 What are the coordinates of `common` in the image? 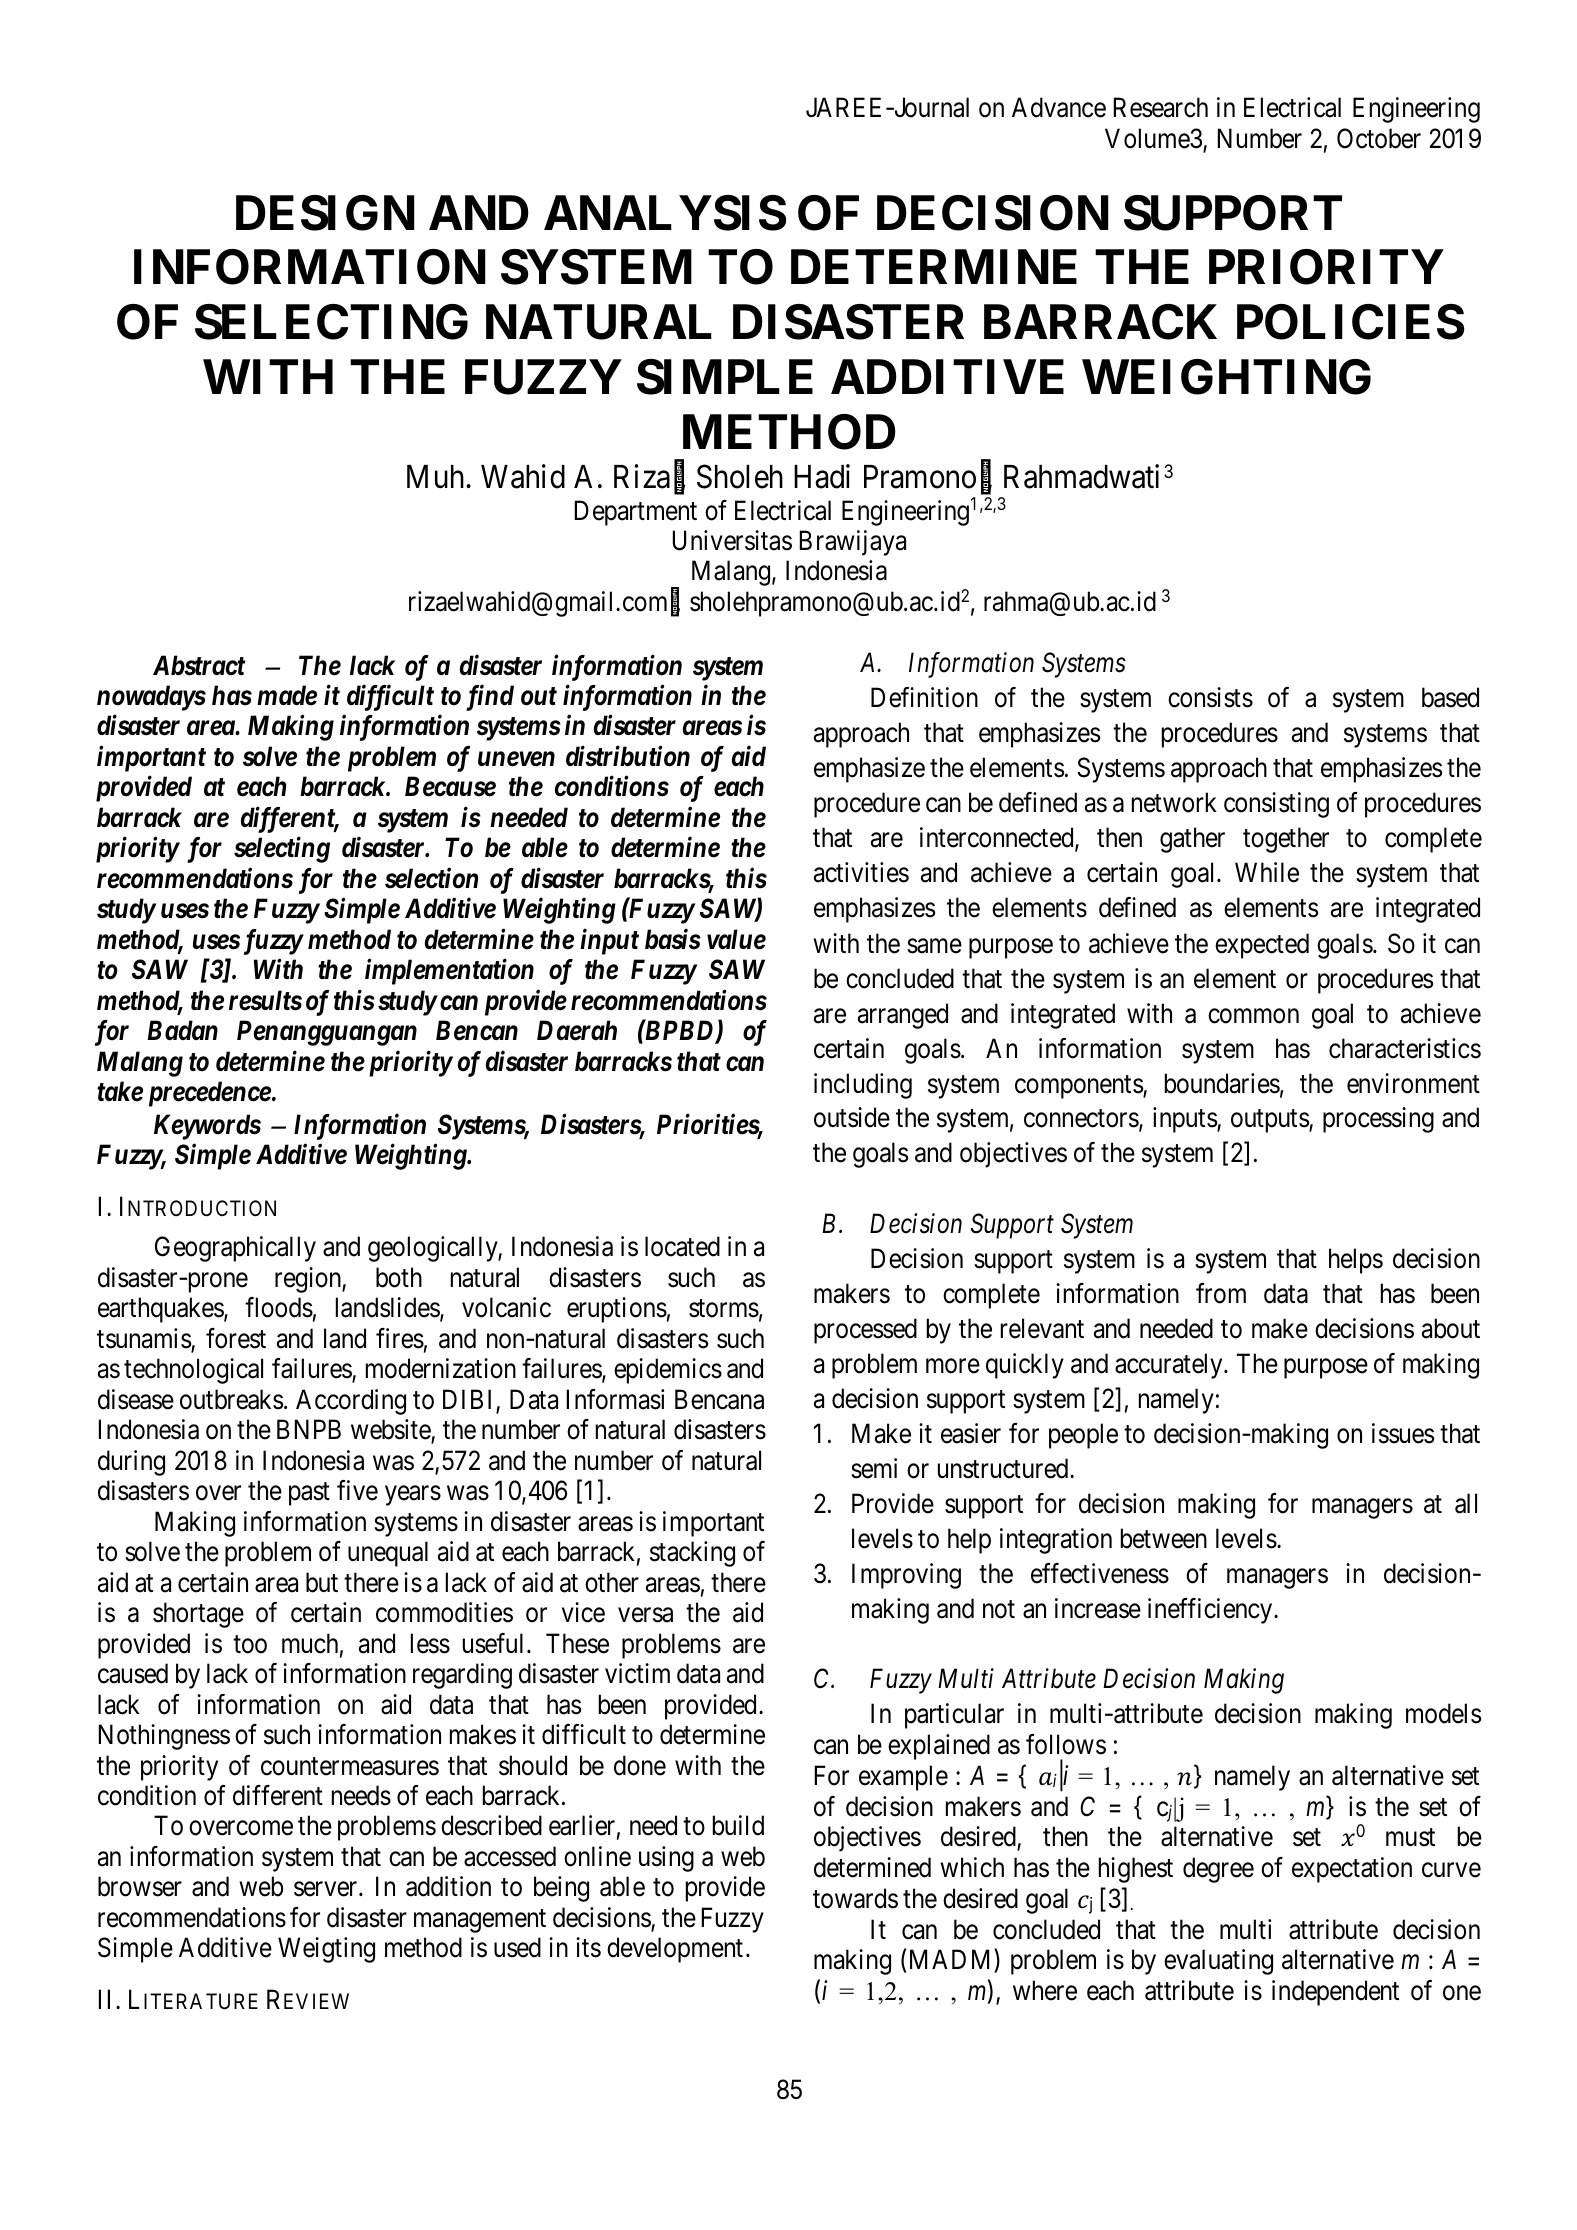 It's located at (1253, 1016).
